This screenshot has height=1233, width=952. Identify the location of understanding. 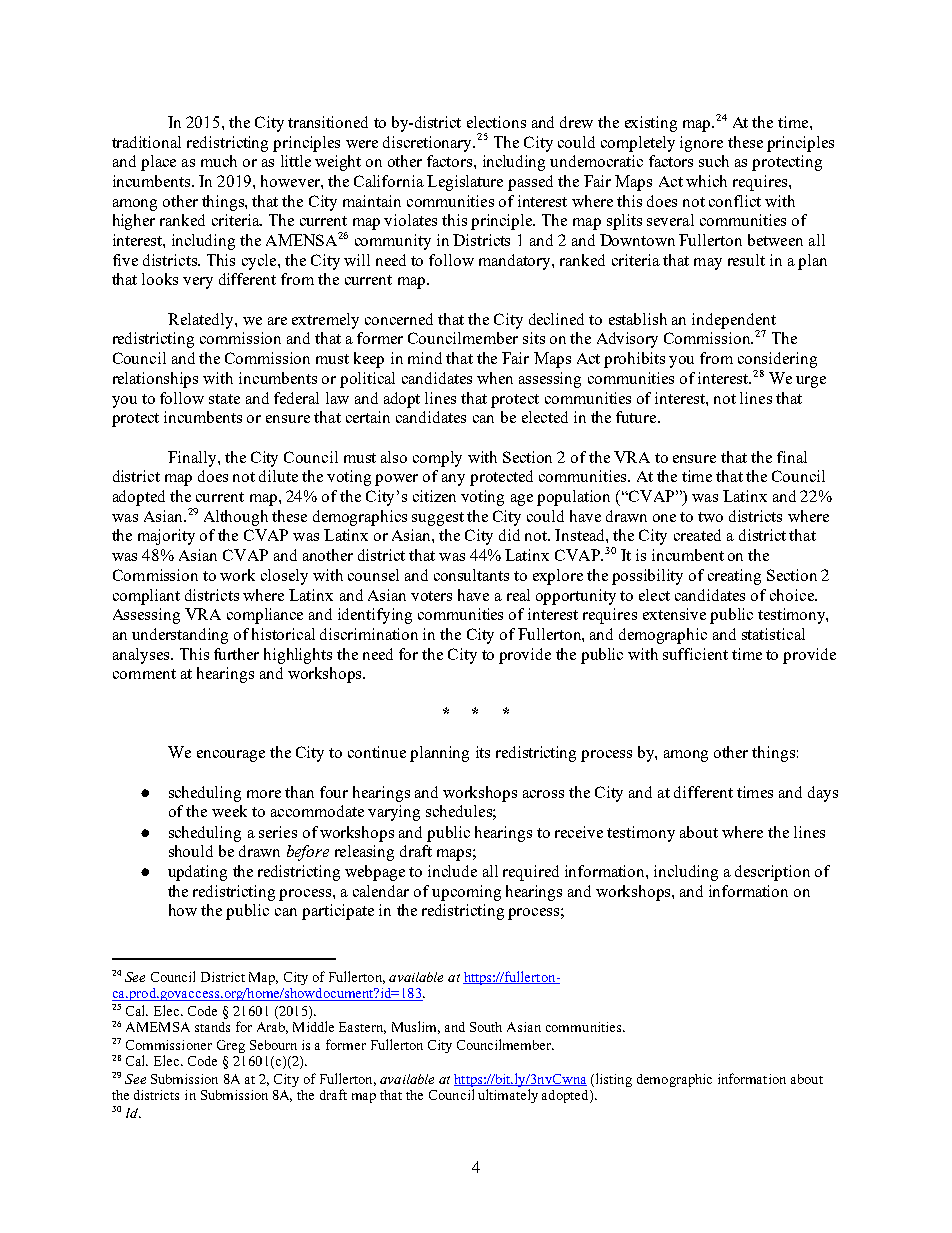
(180, 636).
